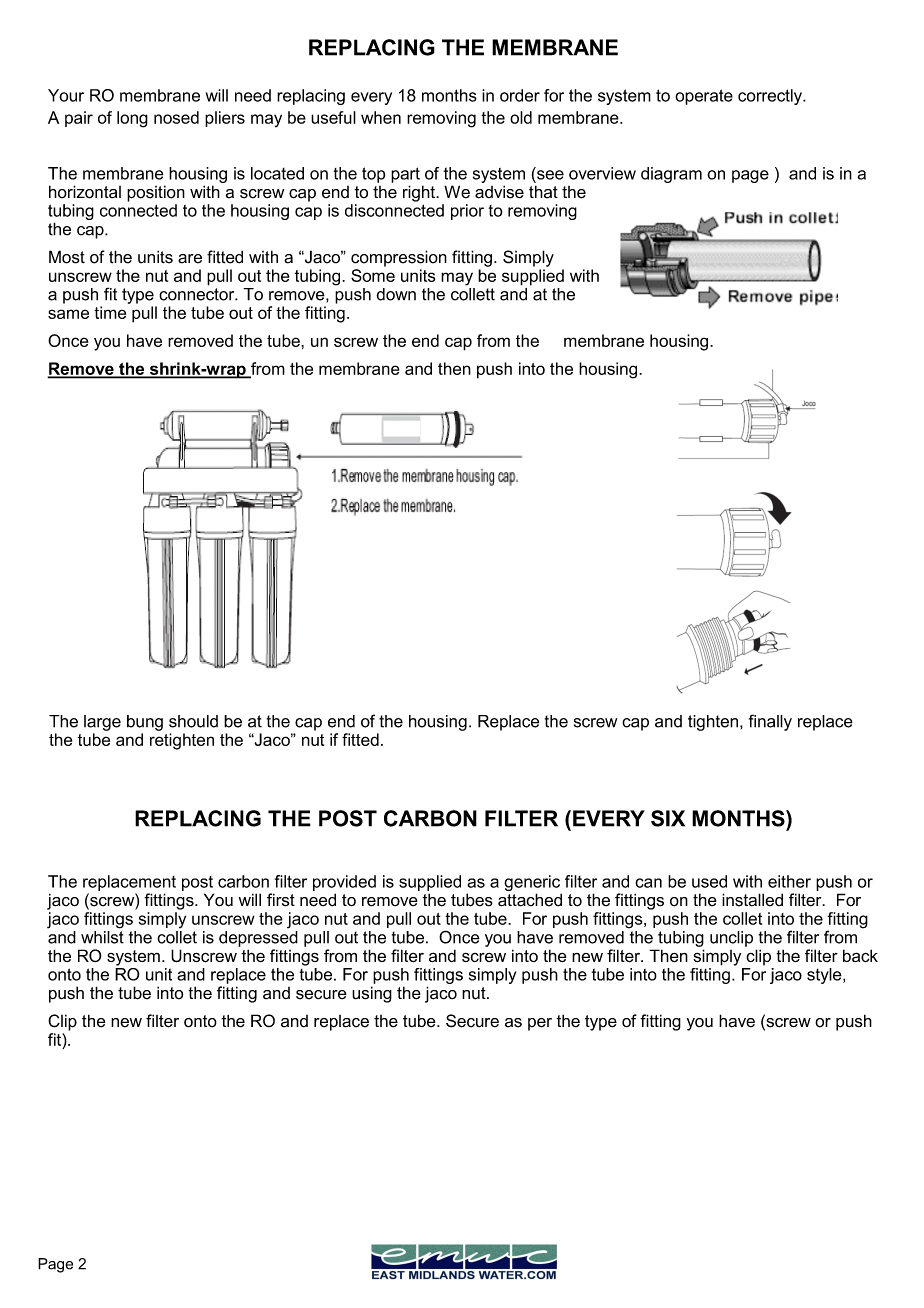  I want to click on finally, so click(770, 722).
